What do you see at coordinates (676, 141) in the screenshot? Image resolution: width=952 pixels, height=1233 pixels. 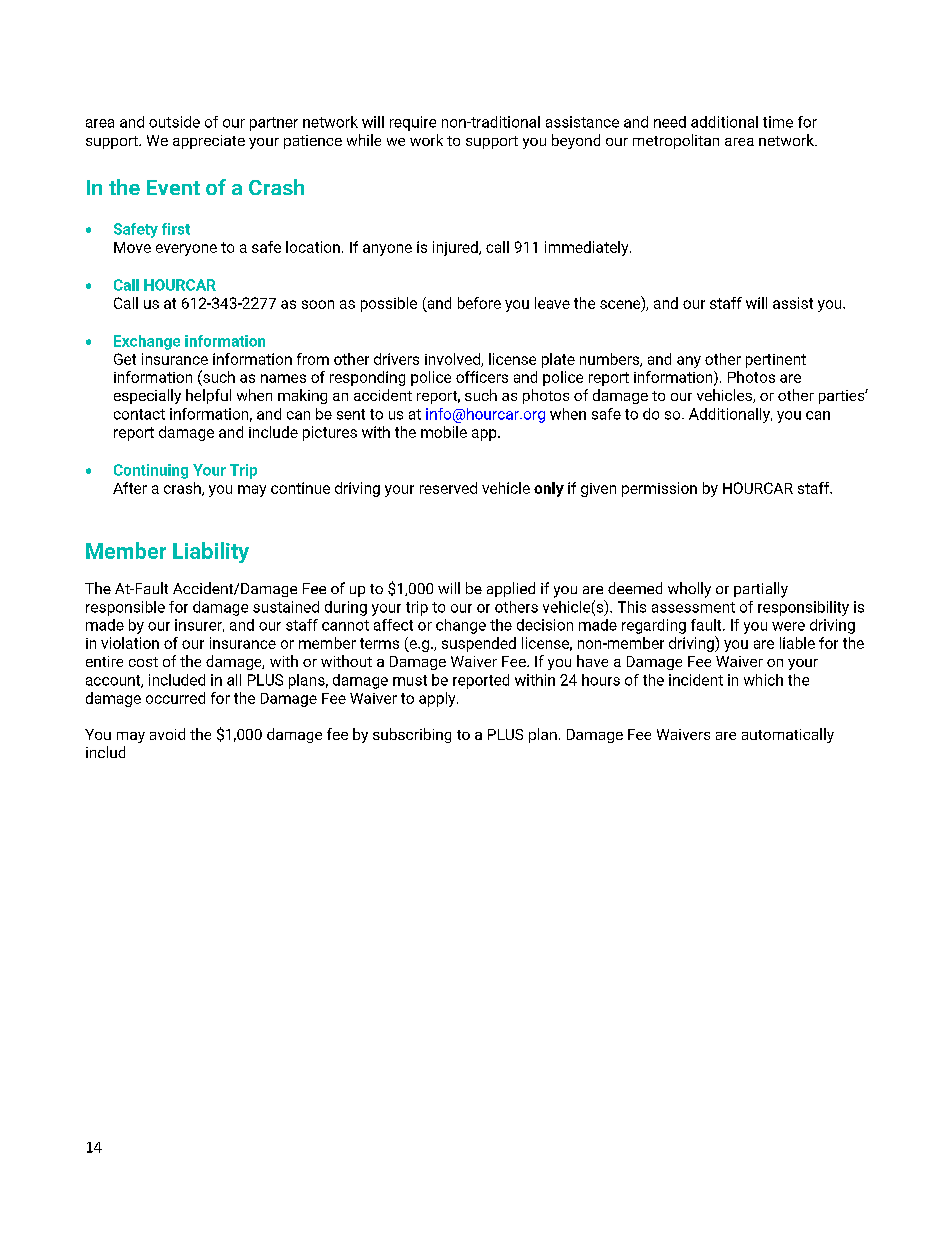 I see `metropolitan` at bounding box center [676, 141].
